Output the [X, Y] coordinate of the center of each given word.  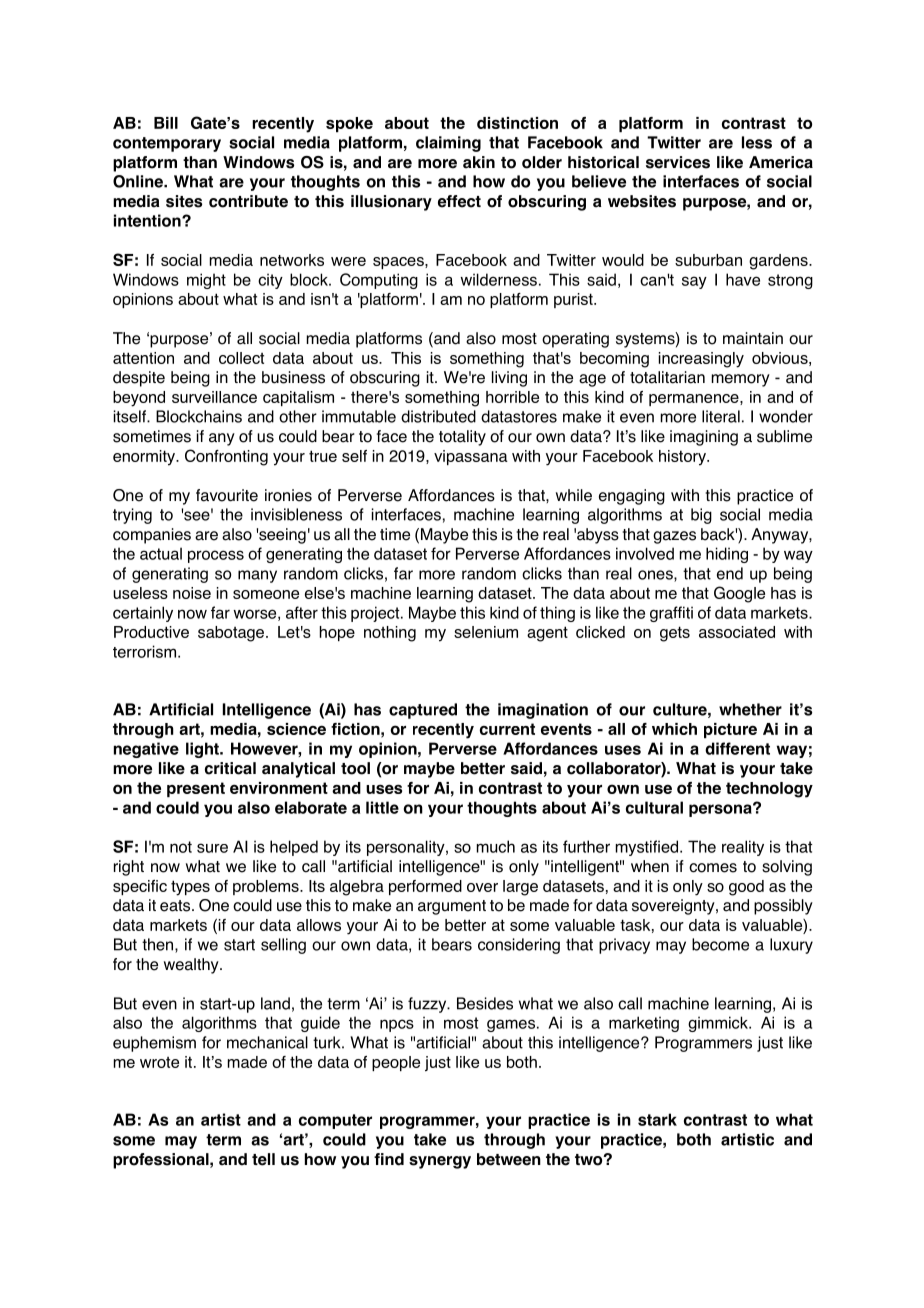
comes [713, 868]
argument [452, 907]
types [190, 888]
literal [721, 416]
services [678, 162]
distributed [438, 416]
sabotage [231, 634]
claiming [448, 144]
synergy [440, 1162]
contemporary [167, 144]
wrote [159, 1062]
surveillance [214, 397]
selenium [486, 632]
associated [737, 632]
